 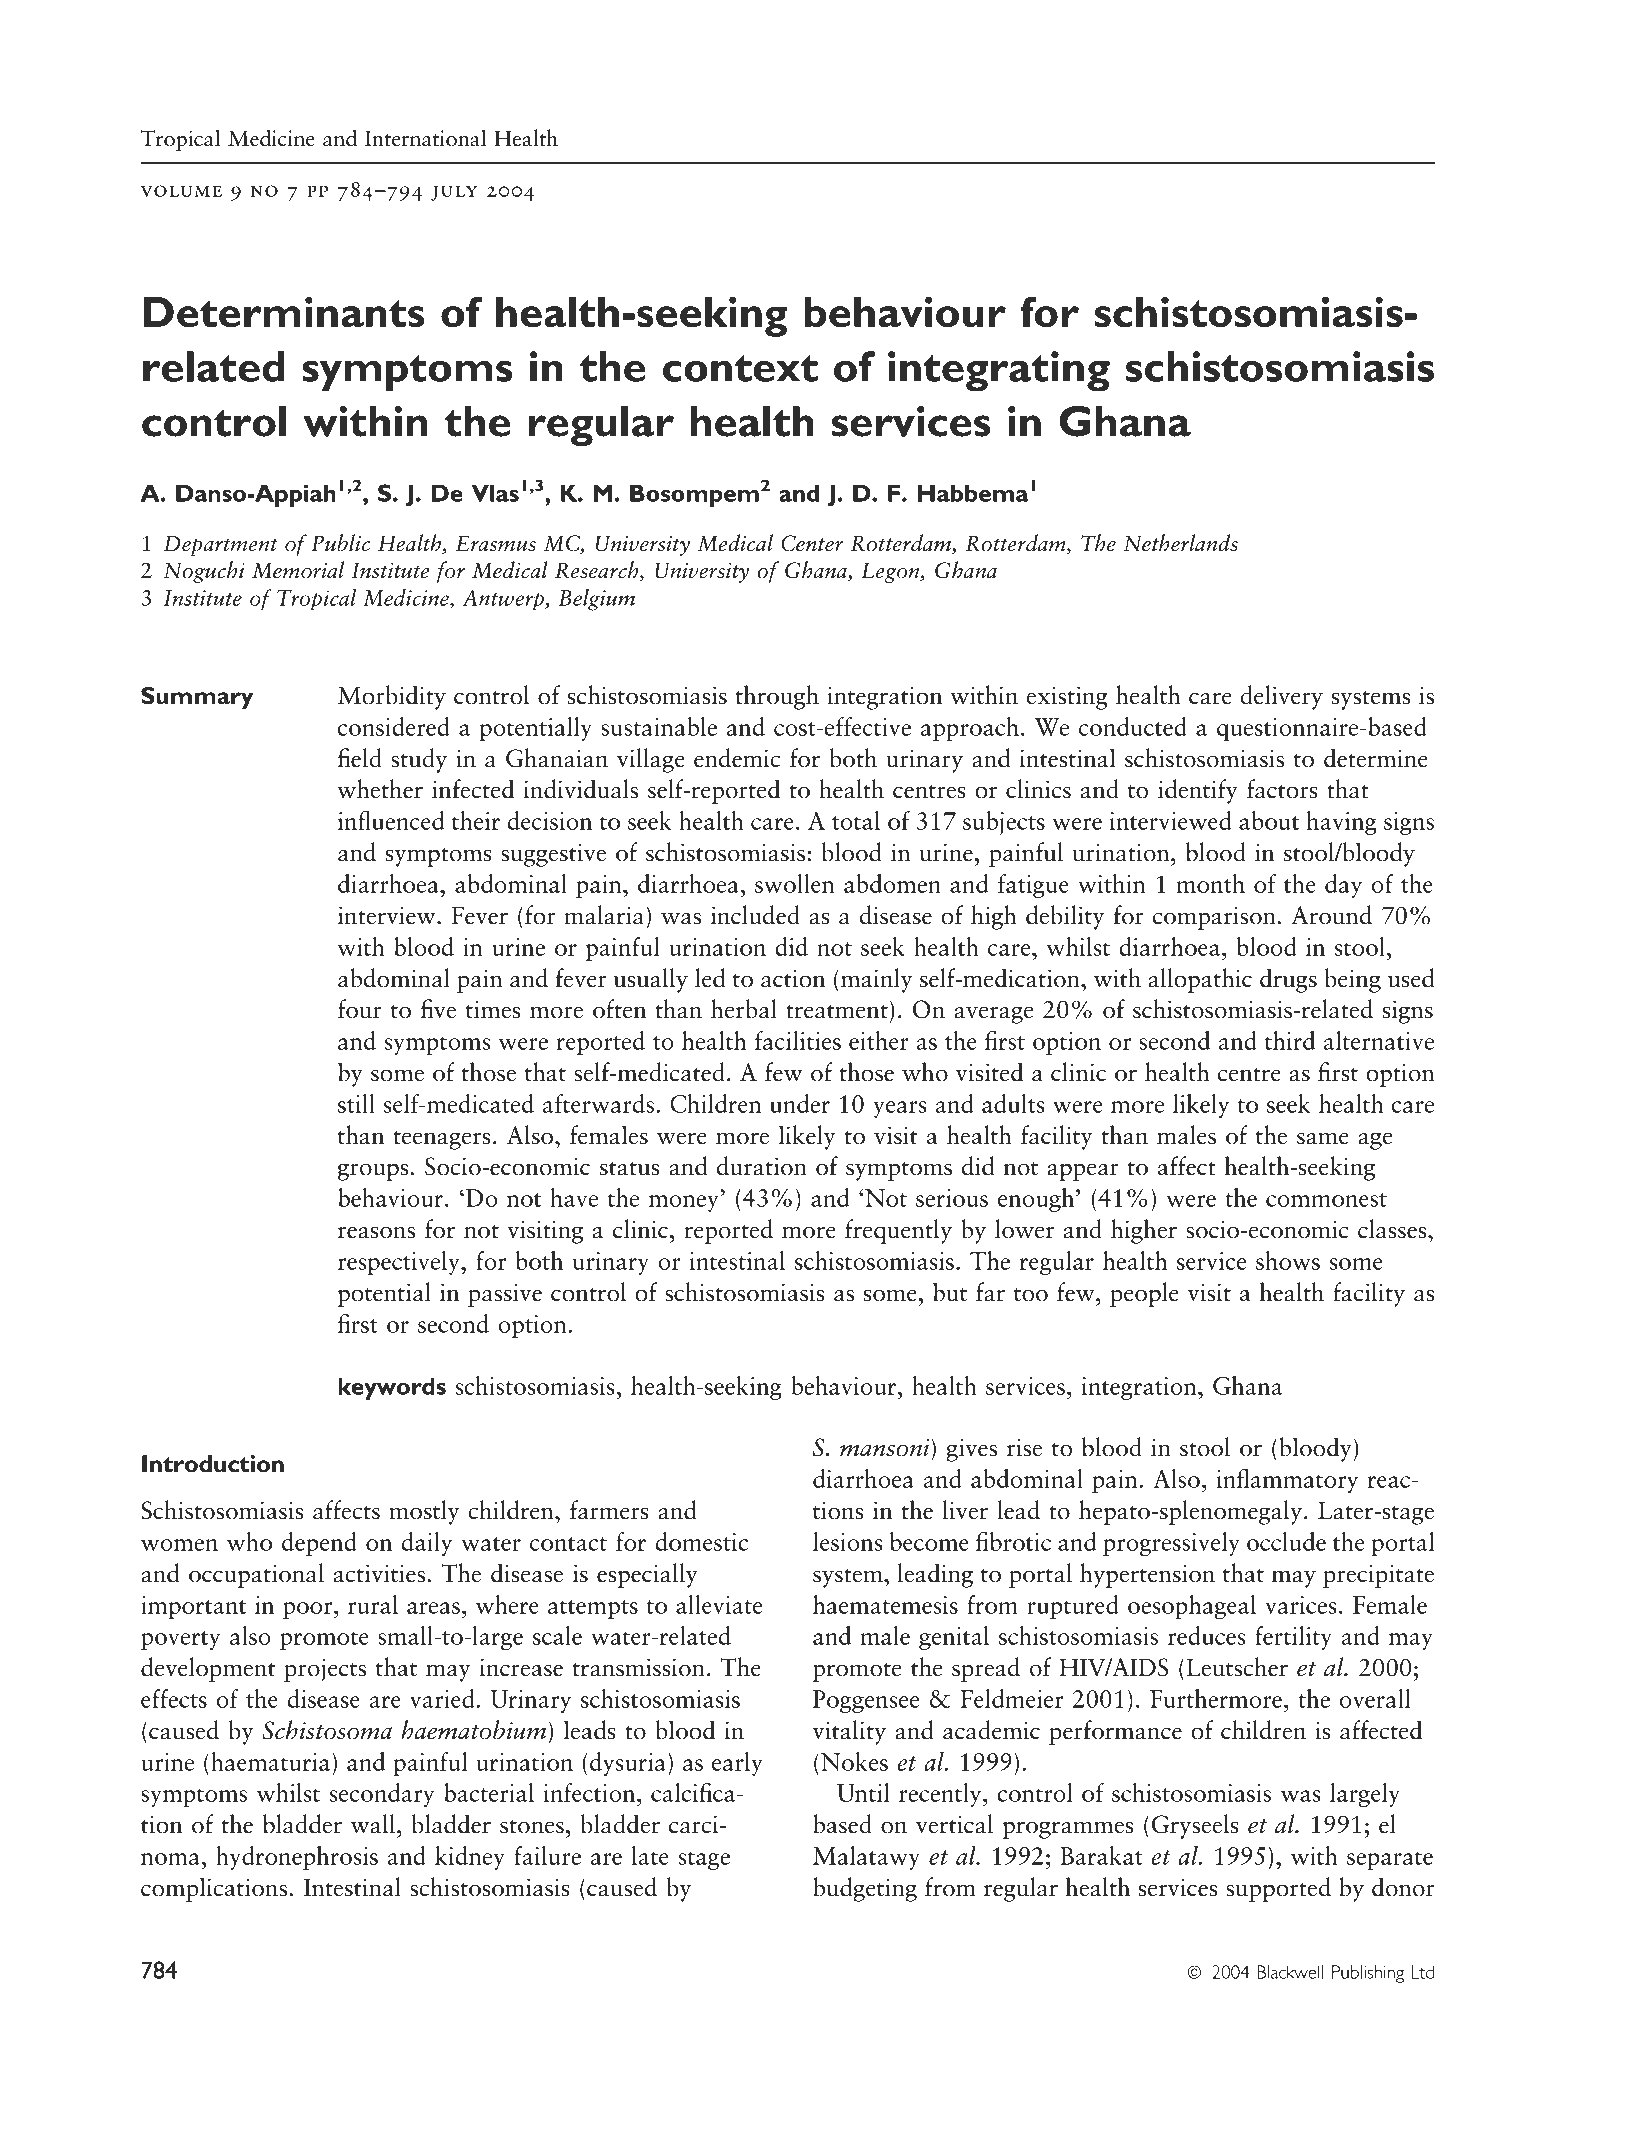 What do you see at coordinates (999, 371) in the image?
I see `integrating` at bounding box center [999, 371].
